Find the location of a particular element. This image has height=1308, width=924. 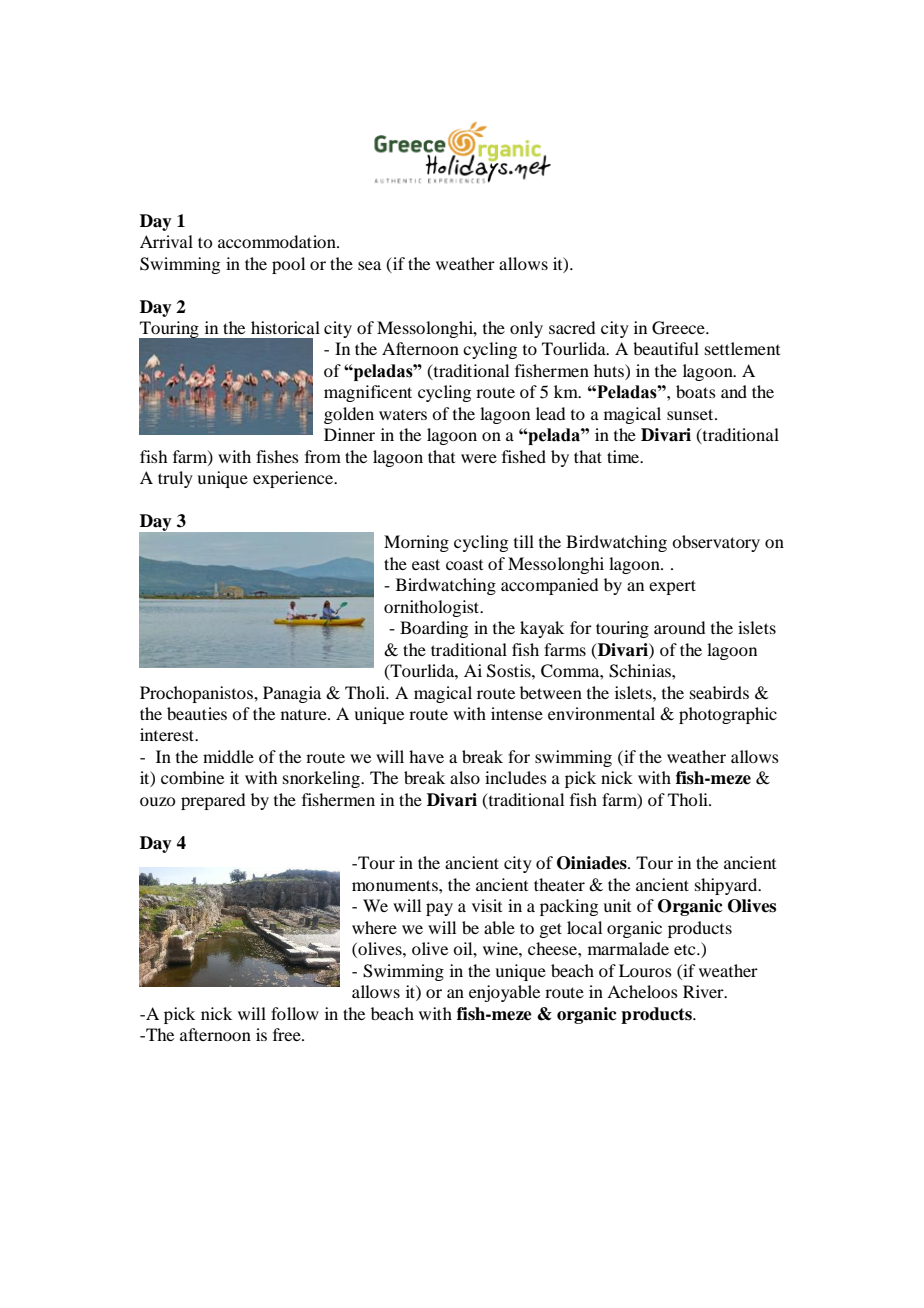

follow is located at coordinates (295, 1013).
